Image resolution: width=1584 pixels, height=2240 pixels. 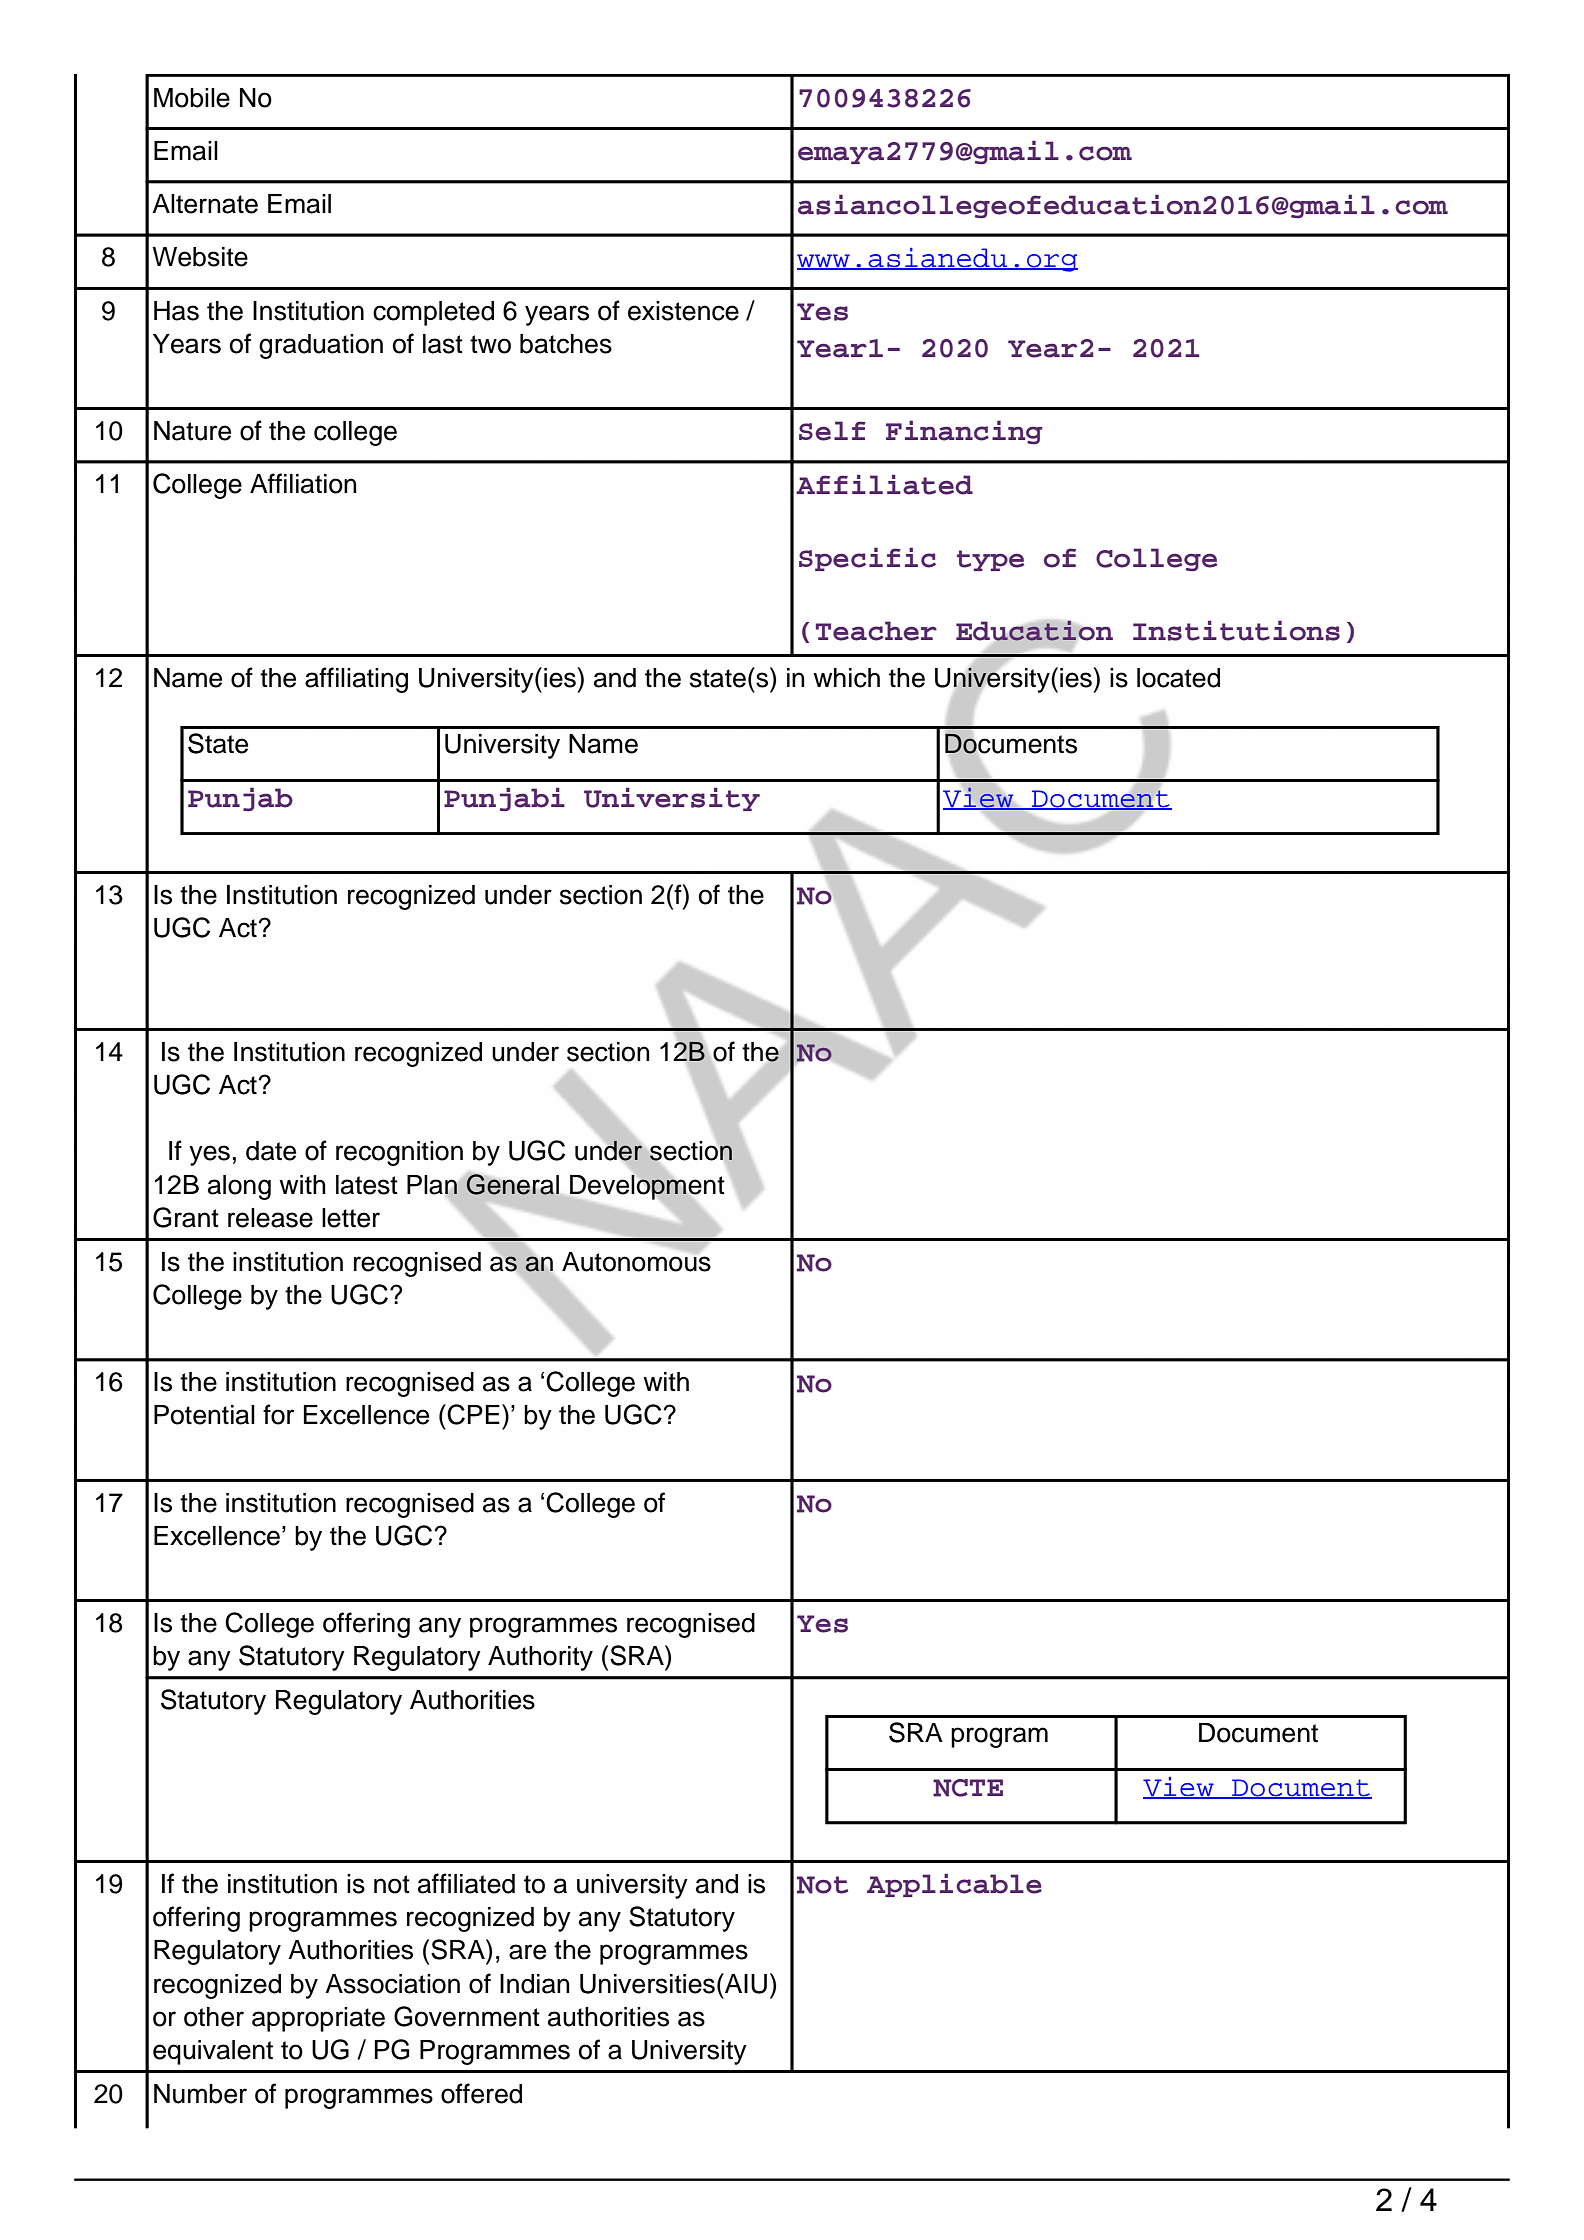 What do you see at coordinates (205, 204) in the screenshot?
I see `Alternate` at bounding box center [205, 204].
